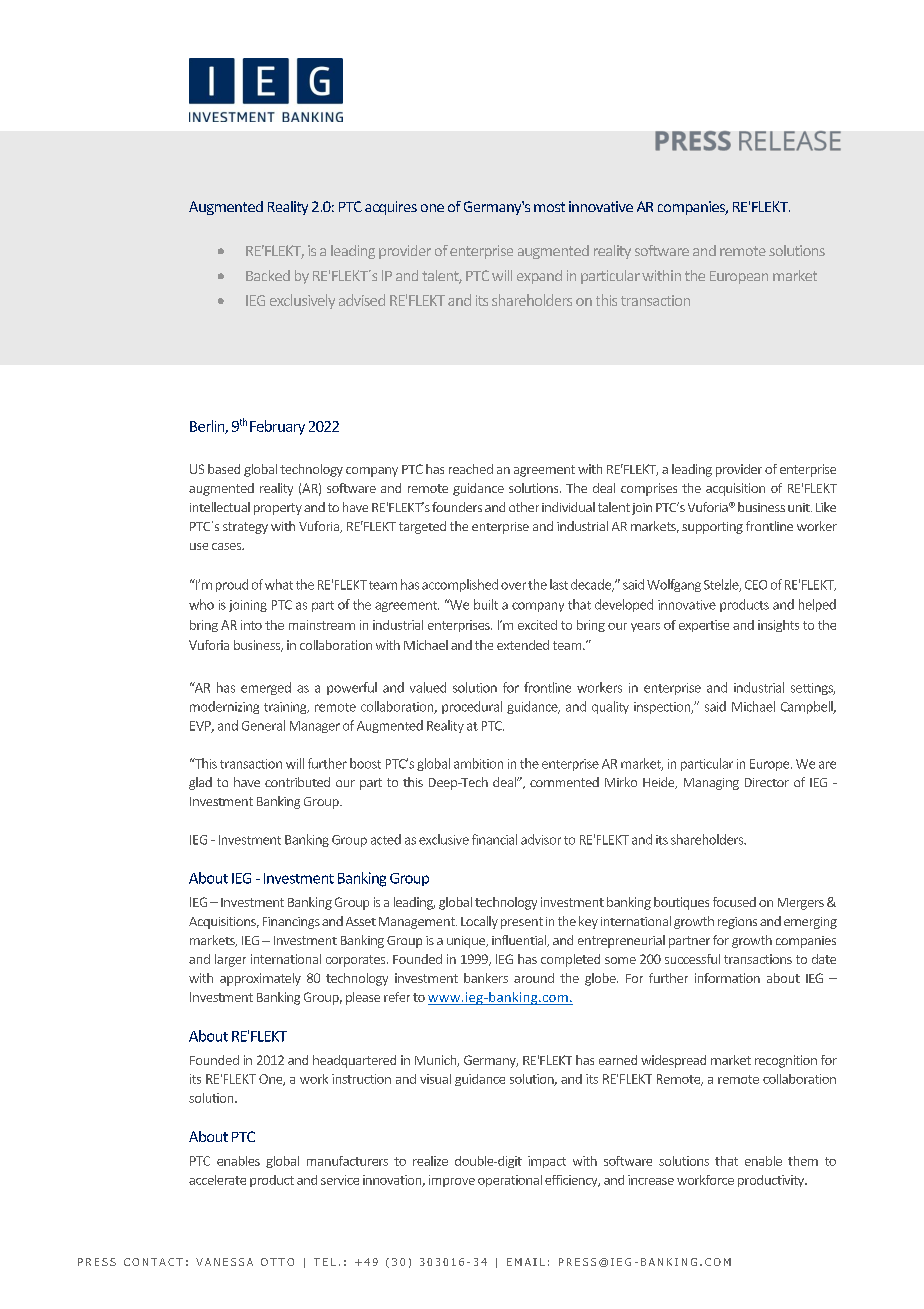  Describe the element at coordinates (549, 207) in the image. I see `most` at that location.
